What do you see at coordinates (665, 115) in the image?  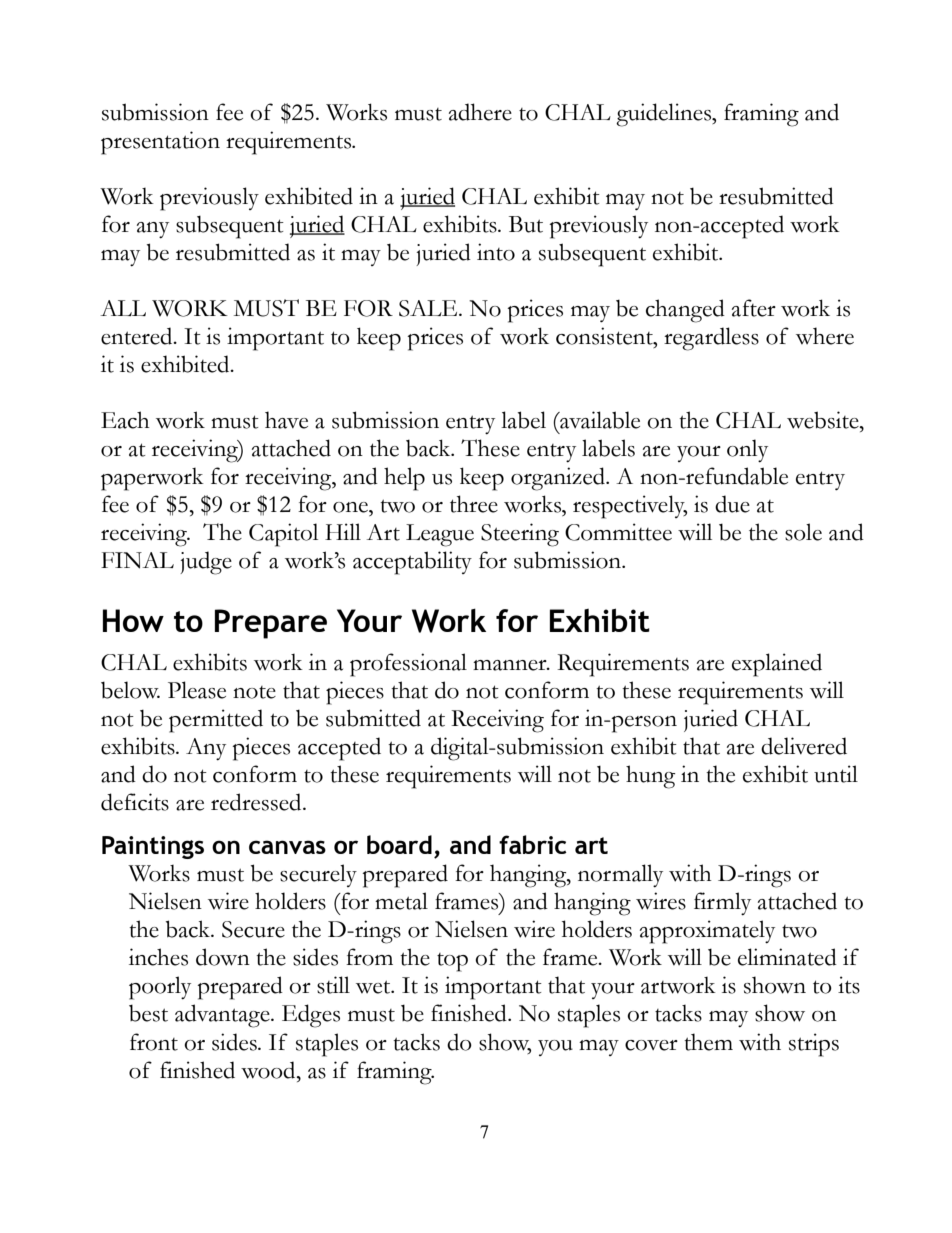 I see `guidelines` at bounding box center [665, 115].
